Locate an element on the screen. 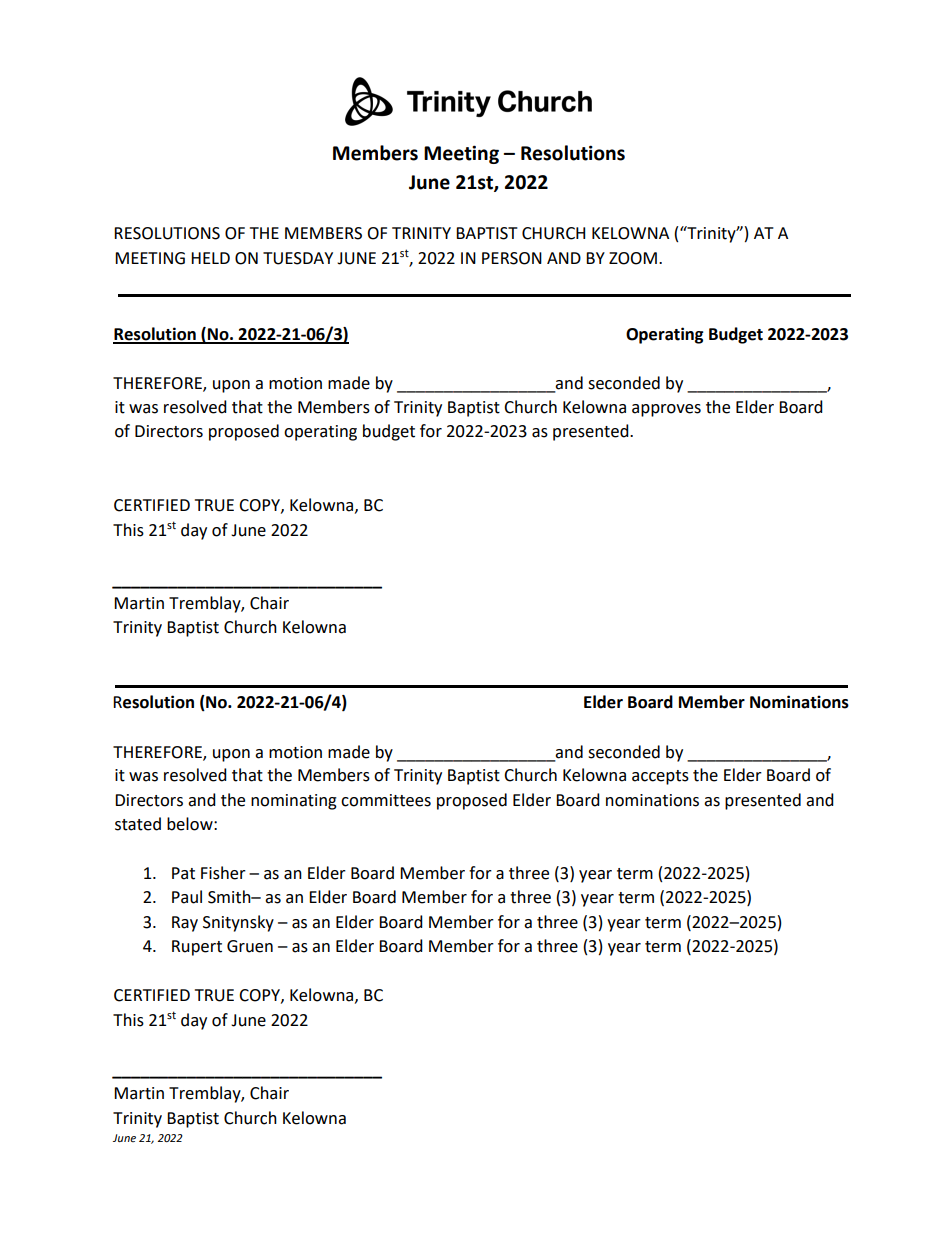  nominating is located at coordinates (294, 802).
